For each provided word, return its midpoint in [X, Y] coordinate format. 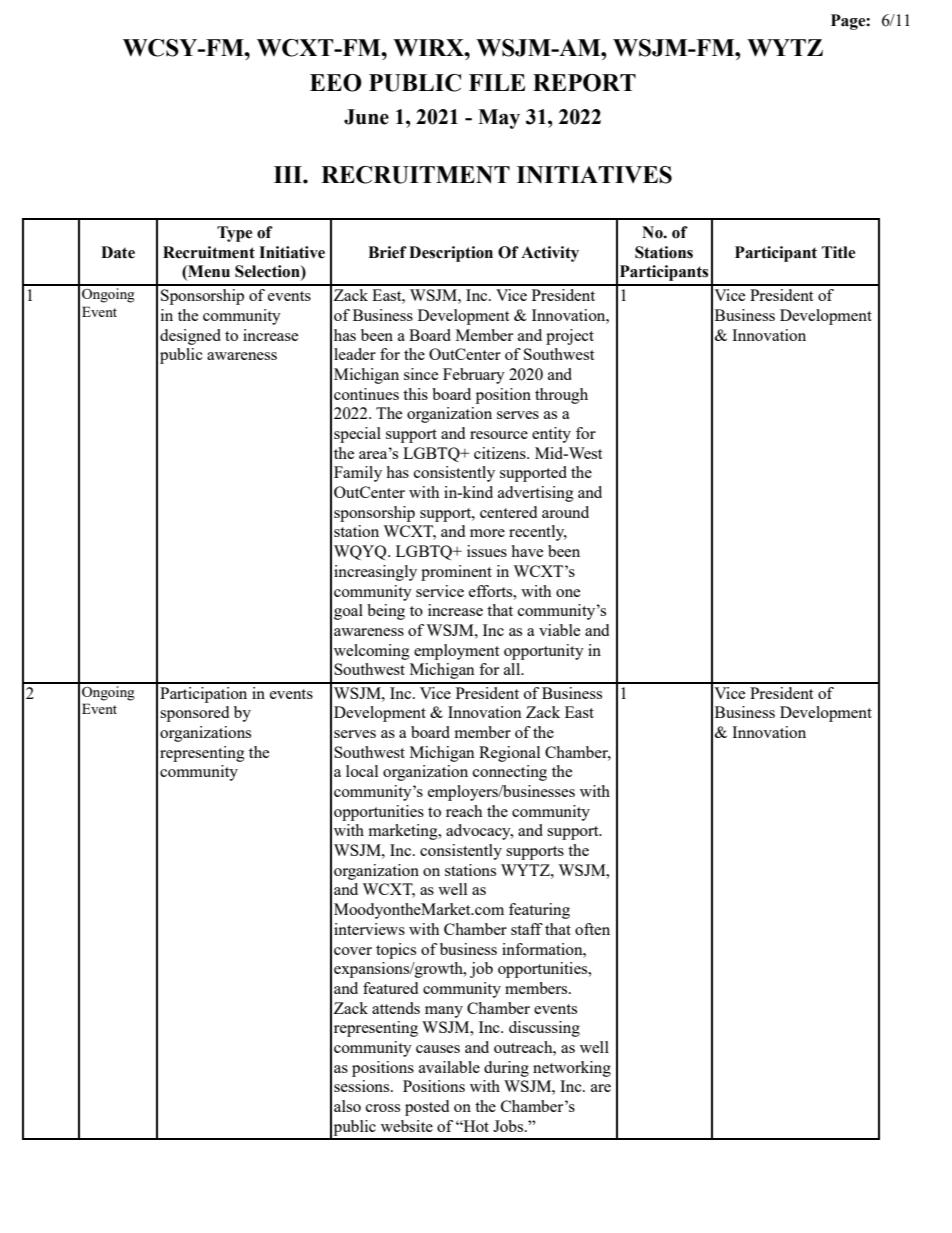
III [289, 174]
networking [572, 1069]
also [347, 1106]
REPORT [584, 83]
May [499, 119]
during [506, 1069]
